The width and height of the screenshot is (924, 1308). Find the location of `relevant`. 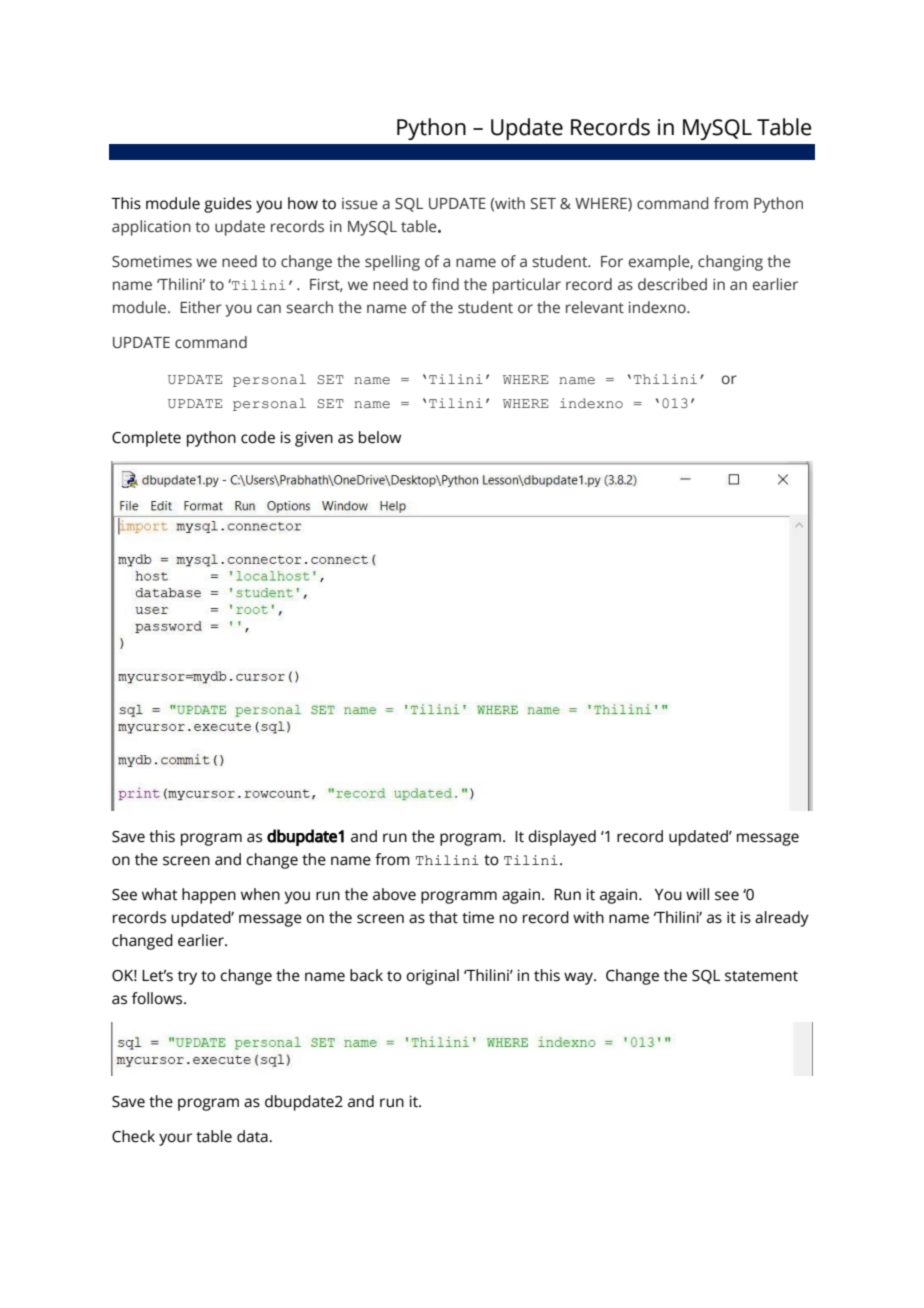

relevant is located at coordinates (595, 307).
